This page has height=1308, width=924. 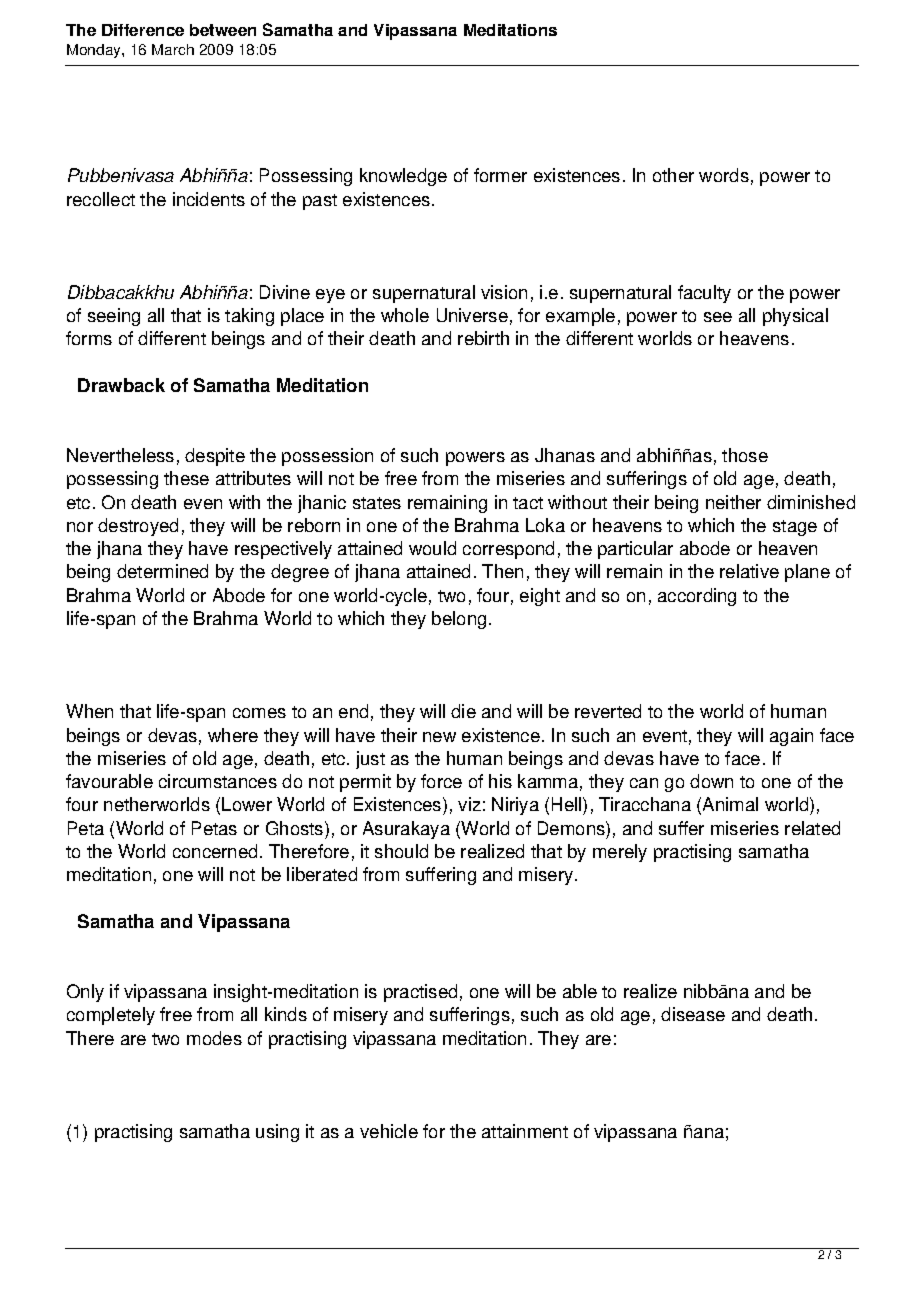 I want to click on Animal, so click(x=730, y=804).
